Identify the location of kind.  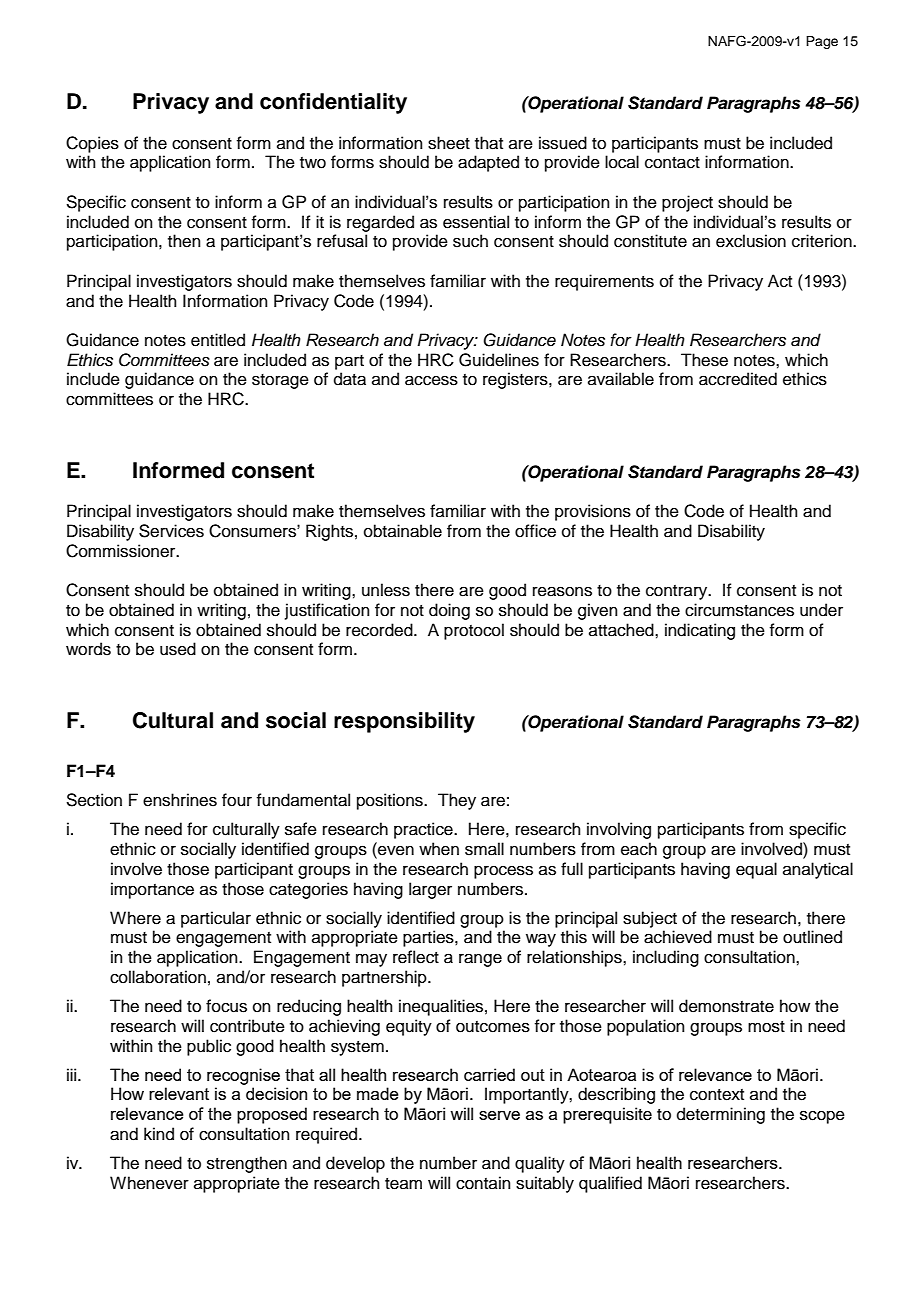
(159, 1134).
